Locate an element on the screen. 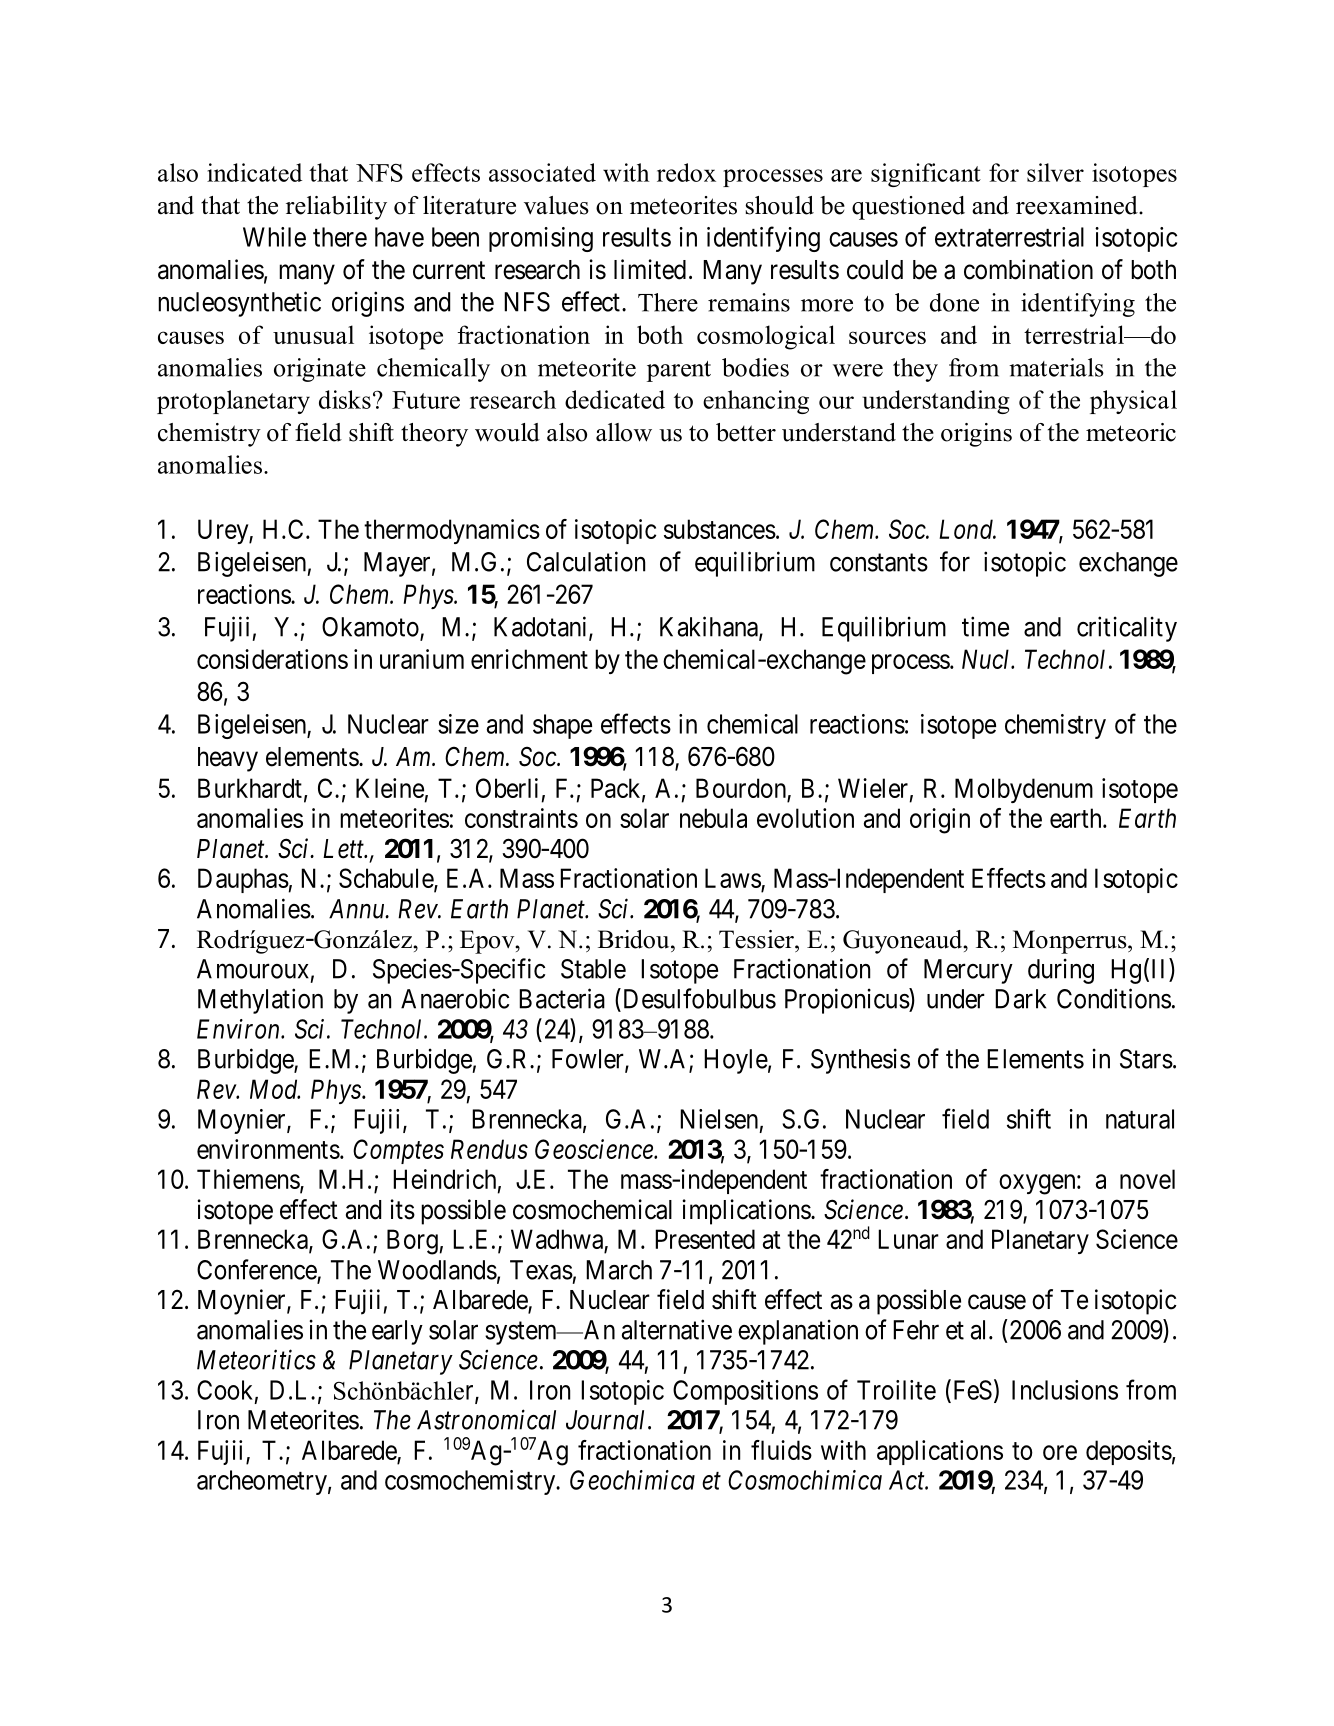 This screenshot has height=1726, width=1334. reliability is located at coordinates (336, 208).
